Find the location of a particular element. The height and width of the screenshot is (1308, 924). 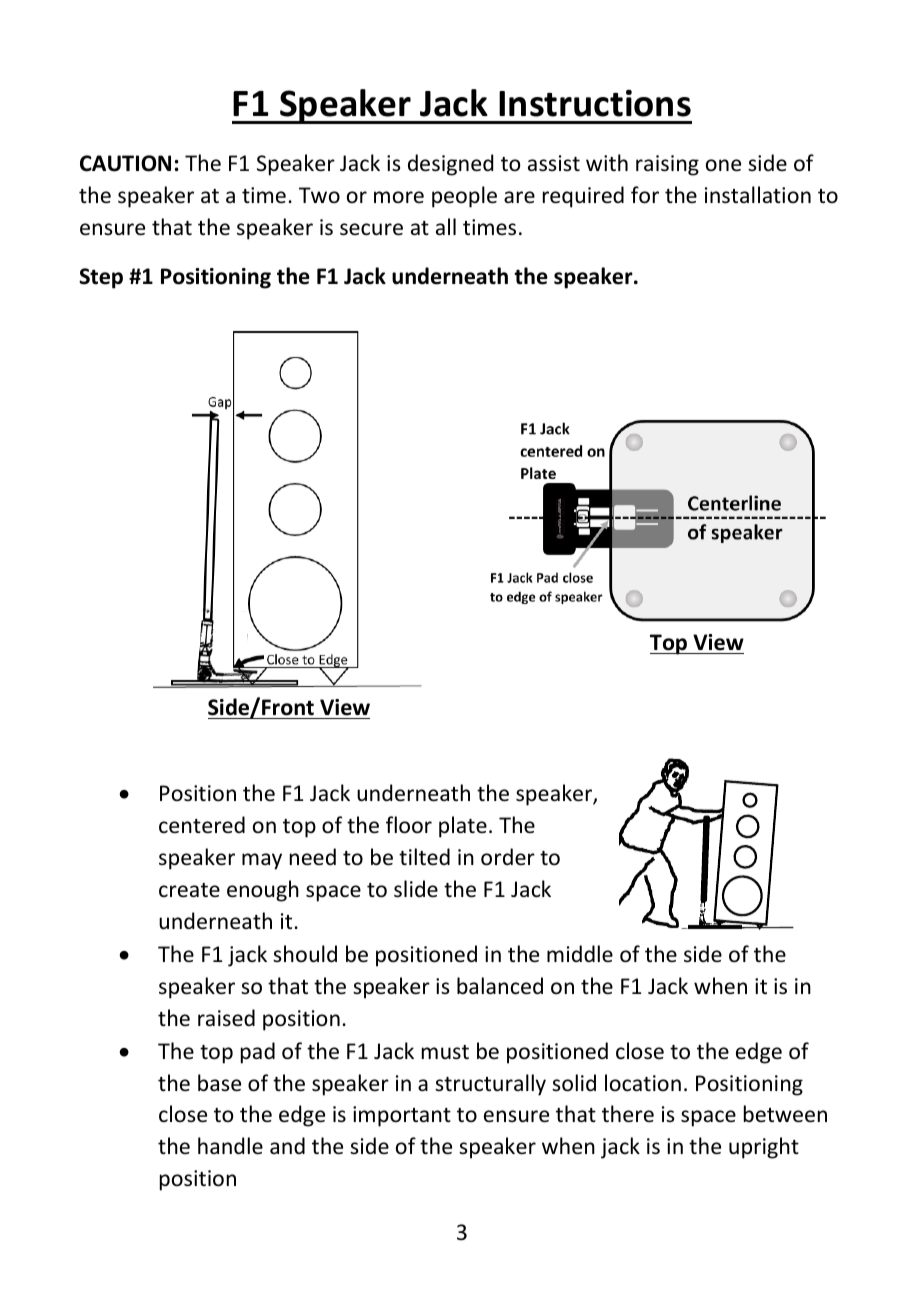

raising is located at coordinates (667, 165).
